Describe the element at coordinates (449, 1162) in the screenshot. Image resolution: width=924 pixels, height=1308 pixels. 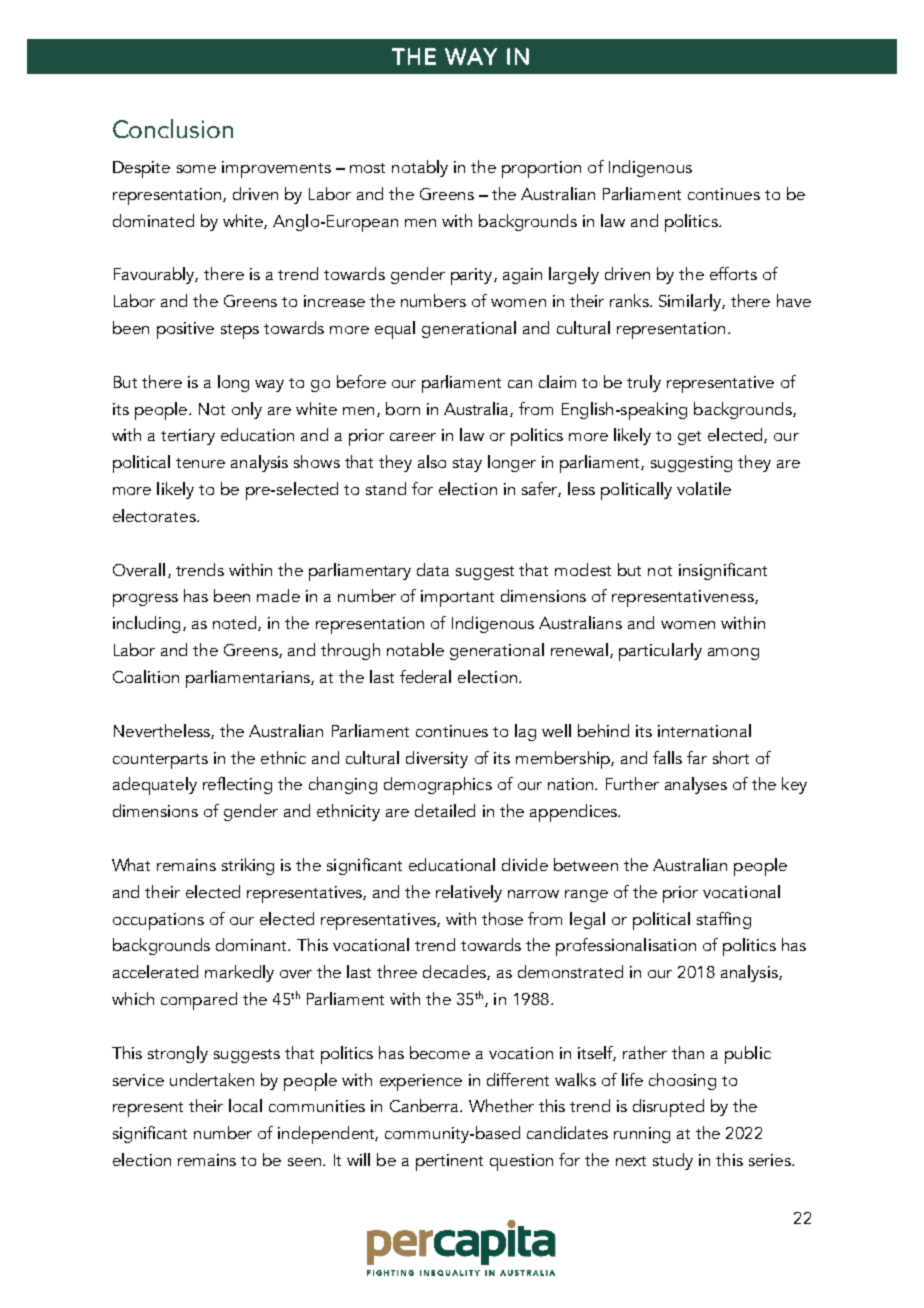
I see `pertinent` at that location.
